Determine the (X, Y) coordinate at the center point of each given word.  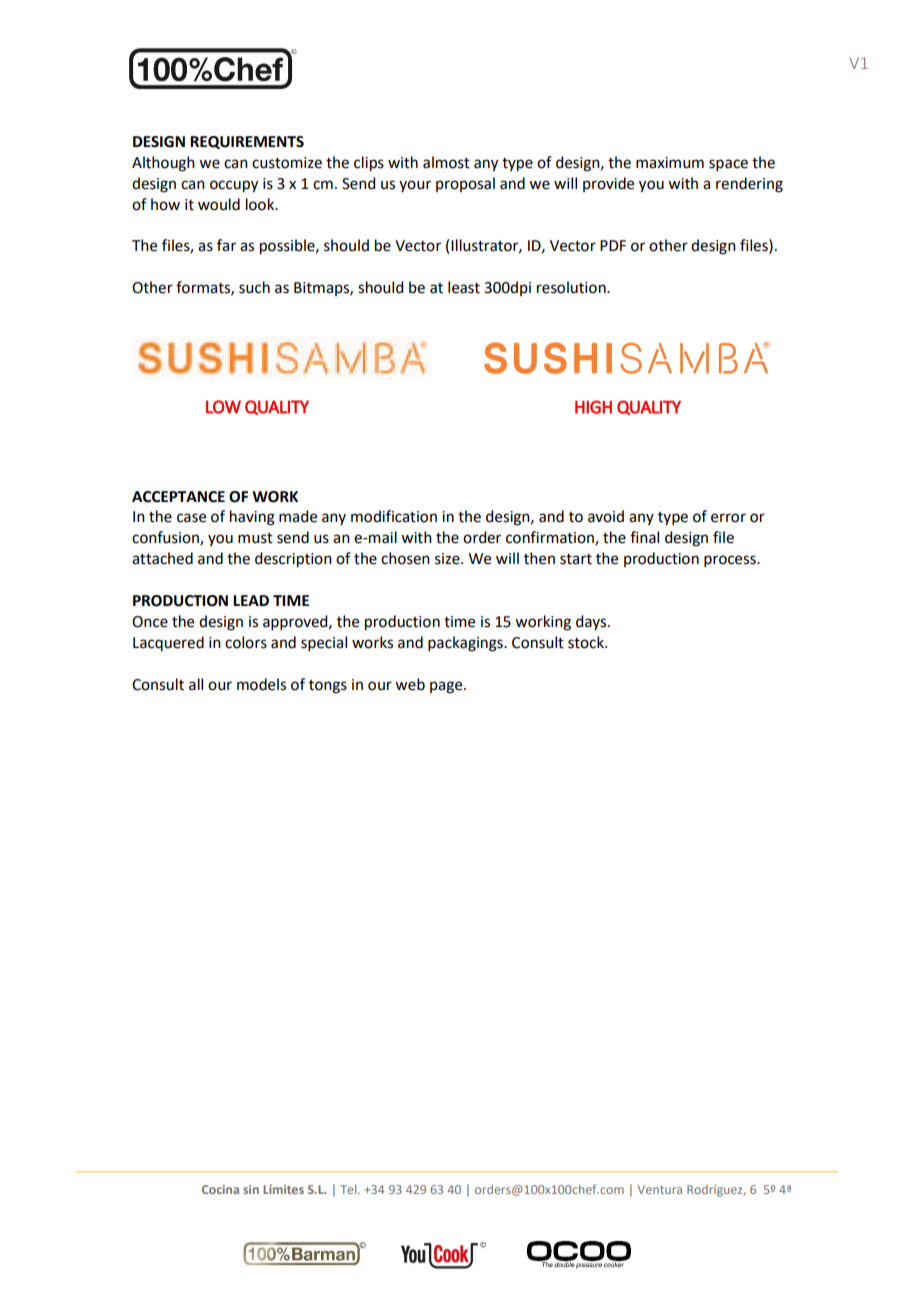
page (447, 687)
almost (446, 162)
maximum (670, 163)
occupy (234, 186)
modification (394, 516)
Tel (349, 1189)
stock (587, 642)
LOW (223, 407)
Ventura (660, 1189)
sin (251, 1189)
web (410, 684)
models (261, 684)
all (196, 684)
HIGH (593, 407)
